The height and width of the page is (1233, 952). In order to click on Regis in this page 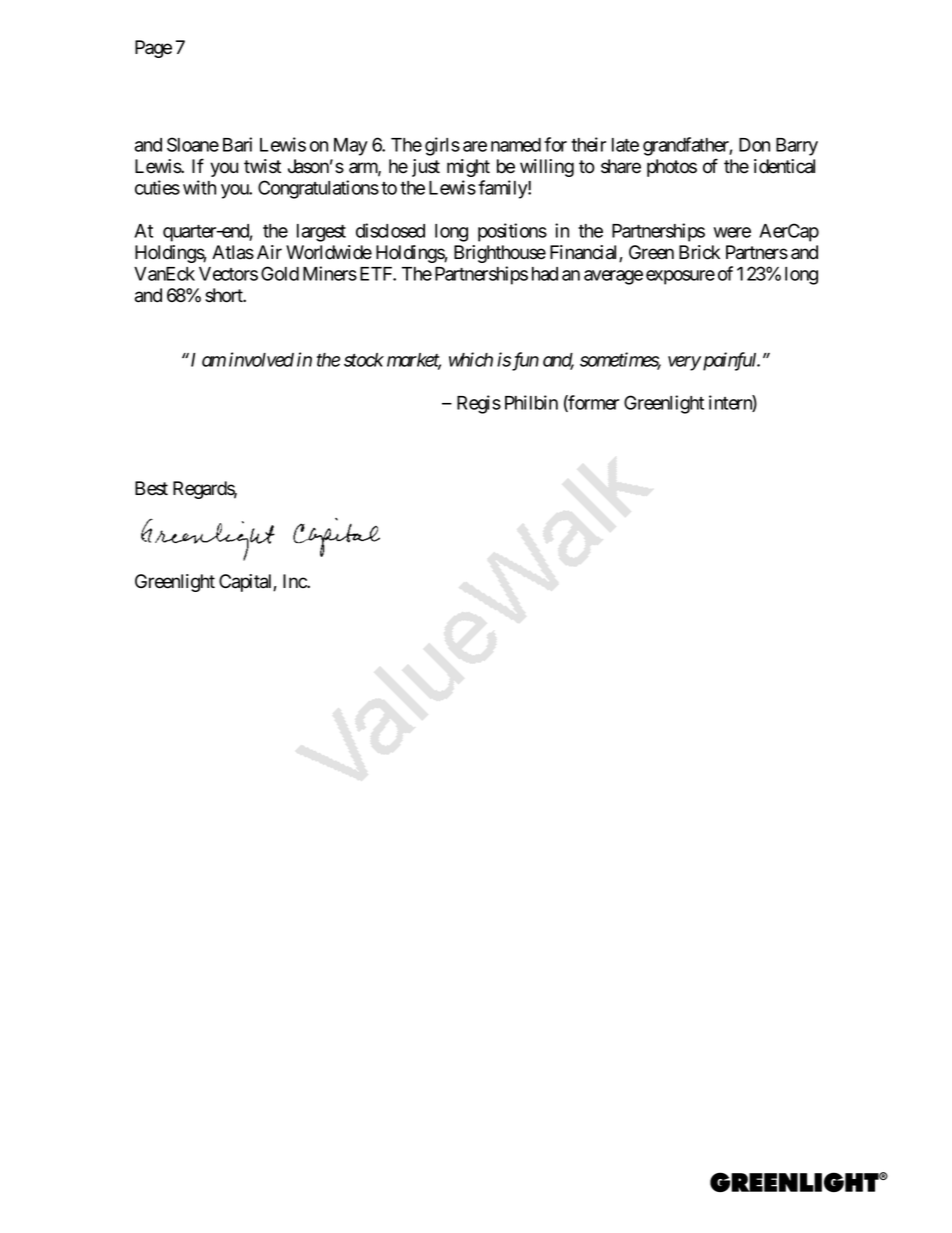, I will do `click(479, 404)`.
